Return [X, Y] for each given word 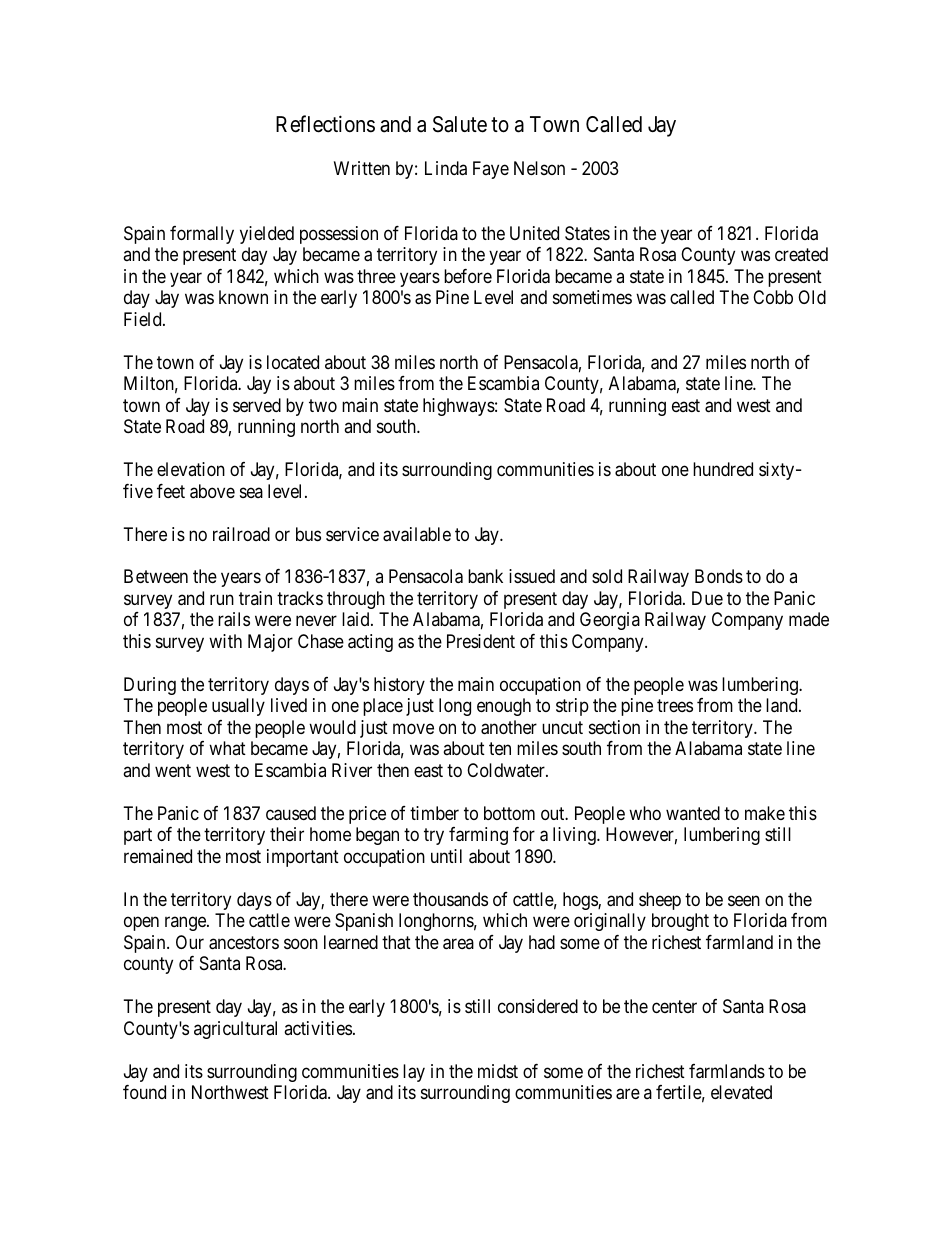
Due [707, 598]
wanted [693, 813]
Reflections [325, 124]
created [801, 254]
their [287, 834]
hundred [723, 469]
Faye [491, 170]
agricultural [235, 1030]
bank [485, 576]
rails [234, 619]
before [468, 276]
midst [498, 1071]
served [257, 405]
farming [478, 836]
